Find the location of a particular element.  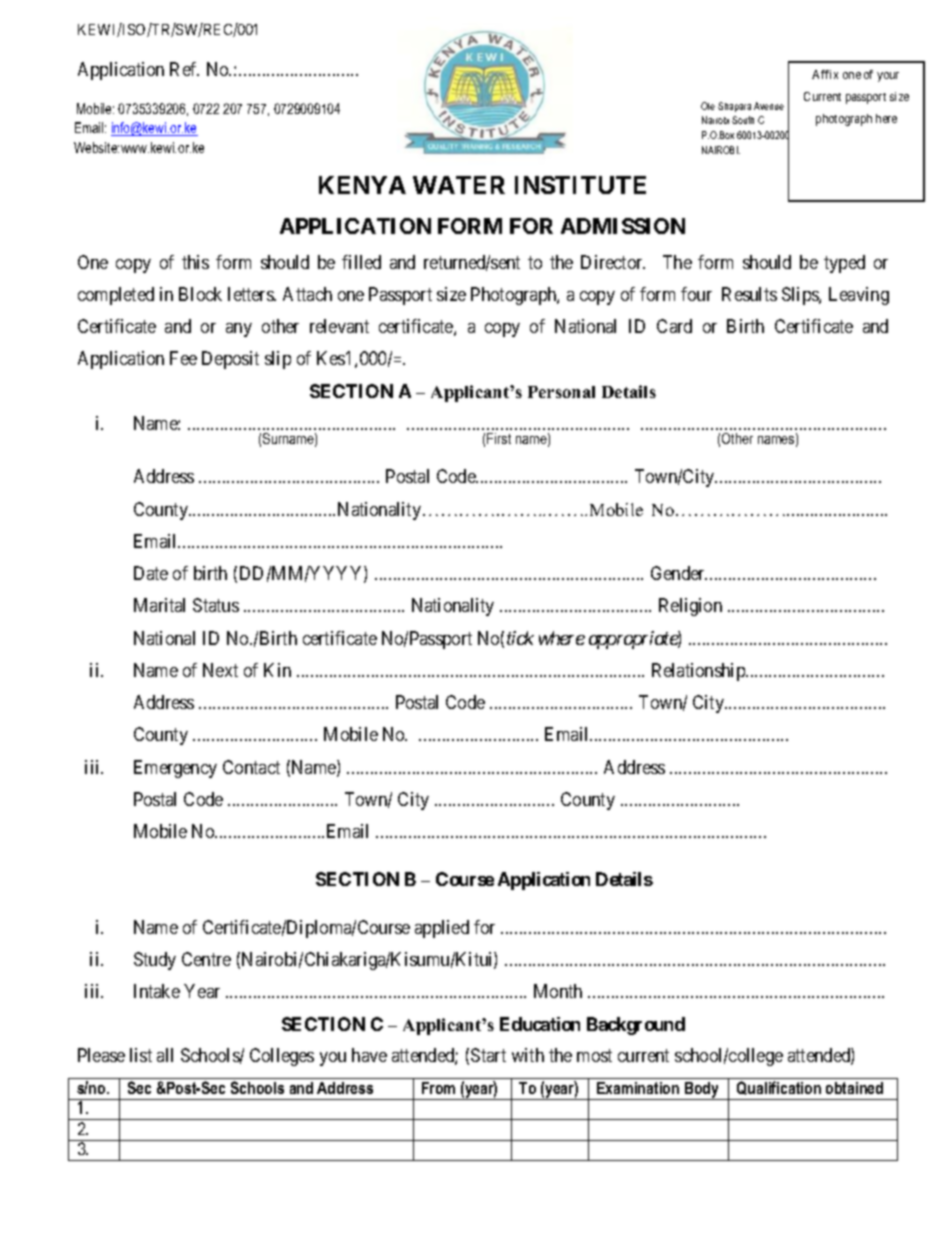

all is located at coordinates (165, 1055).
